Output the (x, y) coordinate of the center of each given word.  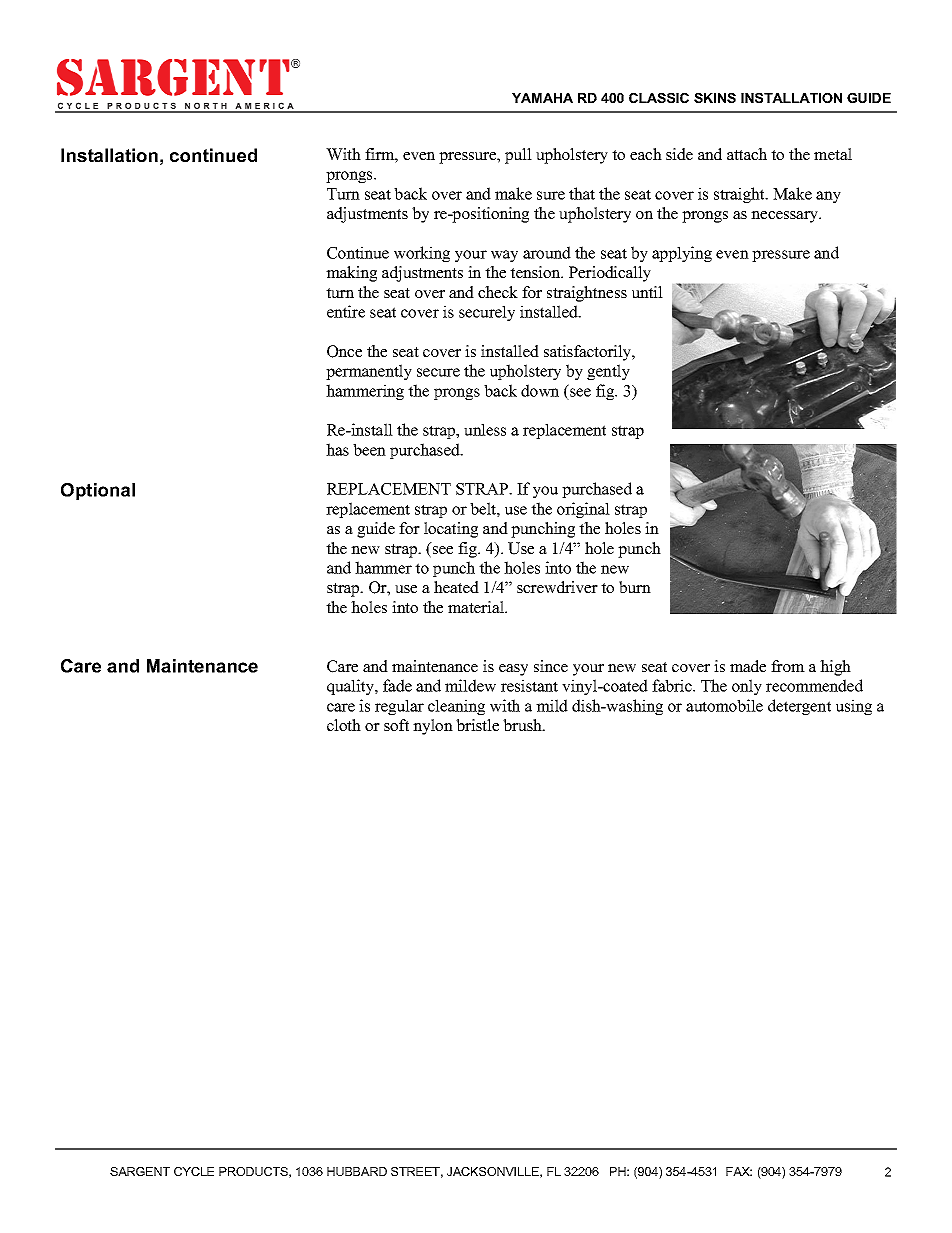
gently (608, 372)
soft (396, 725)
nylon (433, 727)
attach (747, 154)
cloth (344, 725)
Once (344, 351)
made (748, 666)
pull (518, 156)
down (540, 390)
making (351, 274)
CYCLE (194, 1171)
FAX (739, 1171)
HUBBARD (357, 1171)
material (477, 607)
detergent (799, 707)
